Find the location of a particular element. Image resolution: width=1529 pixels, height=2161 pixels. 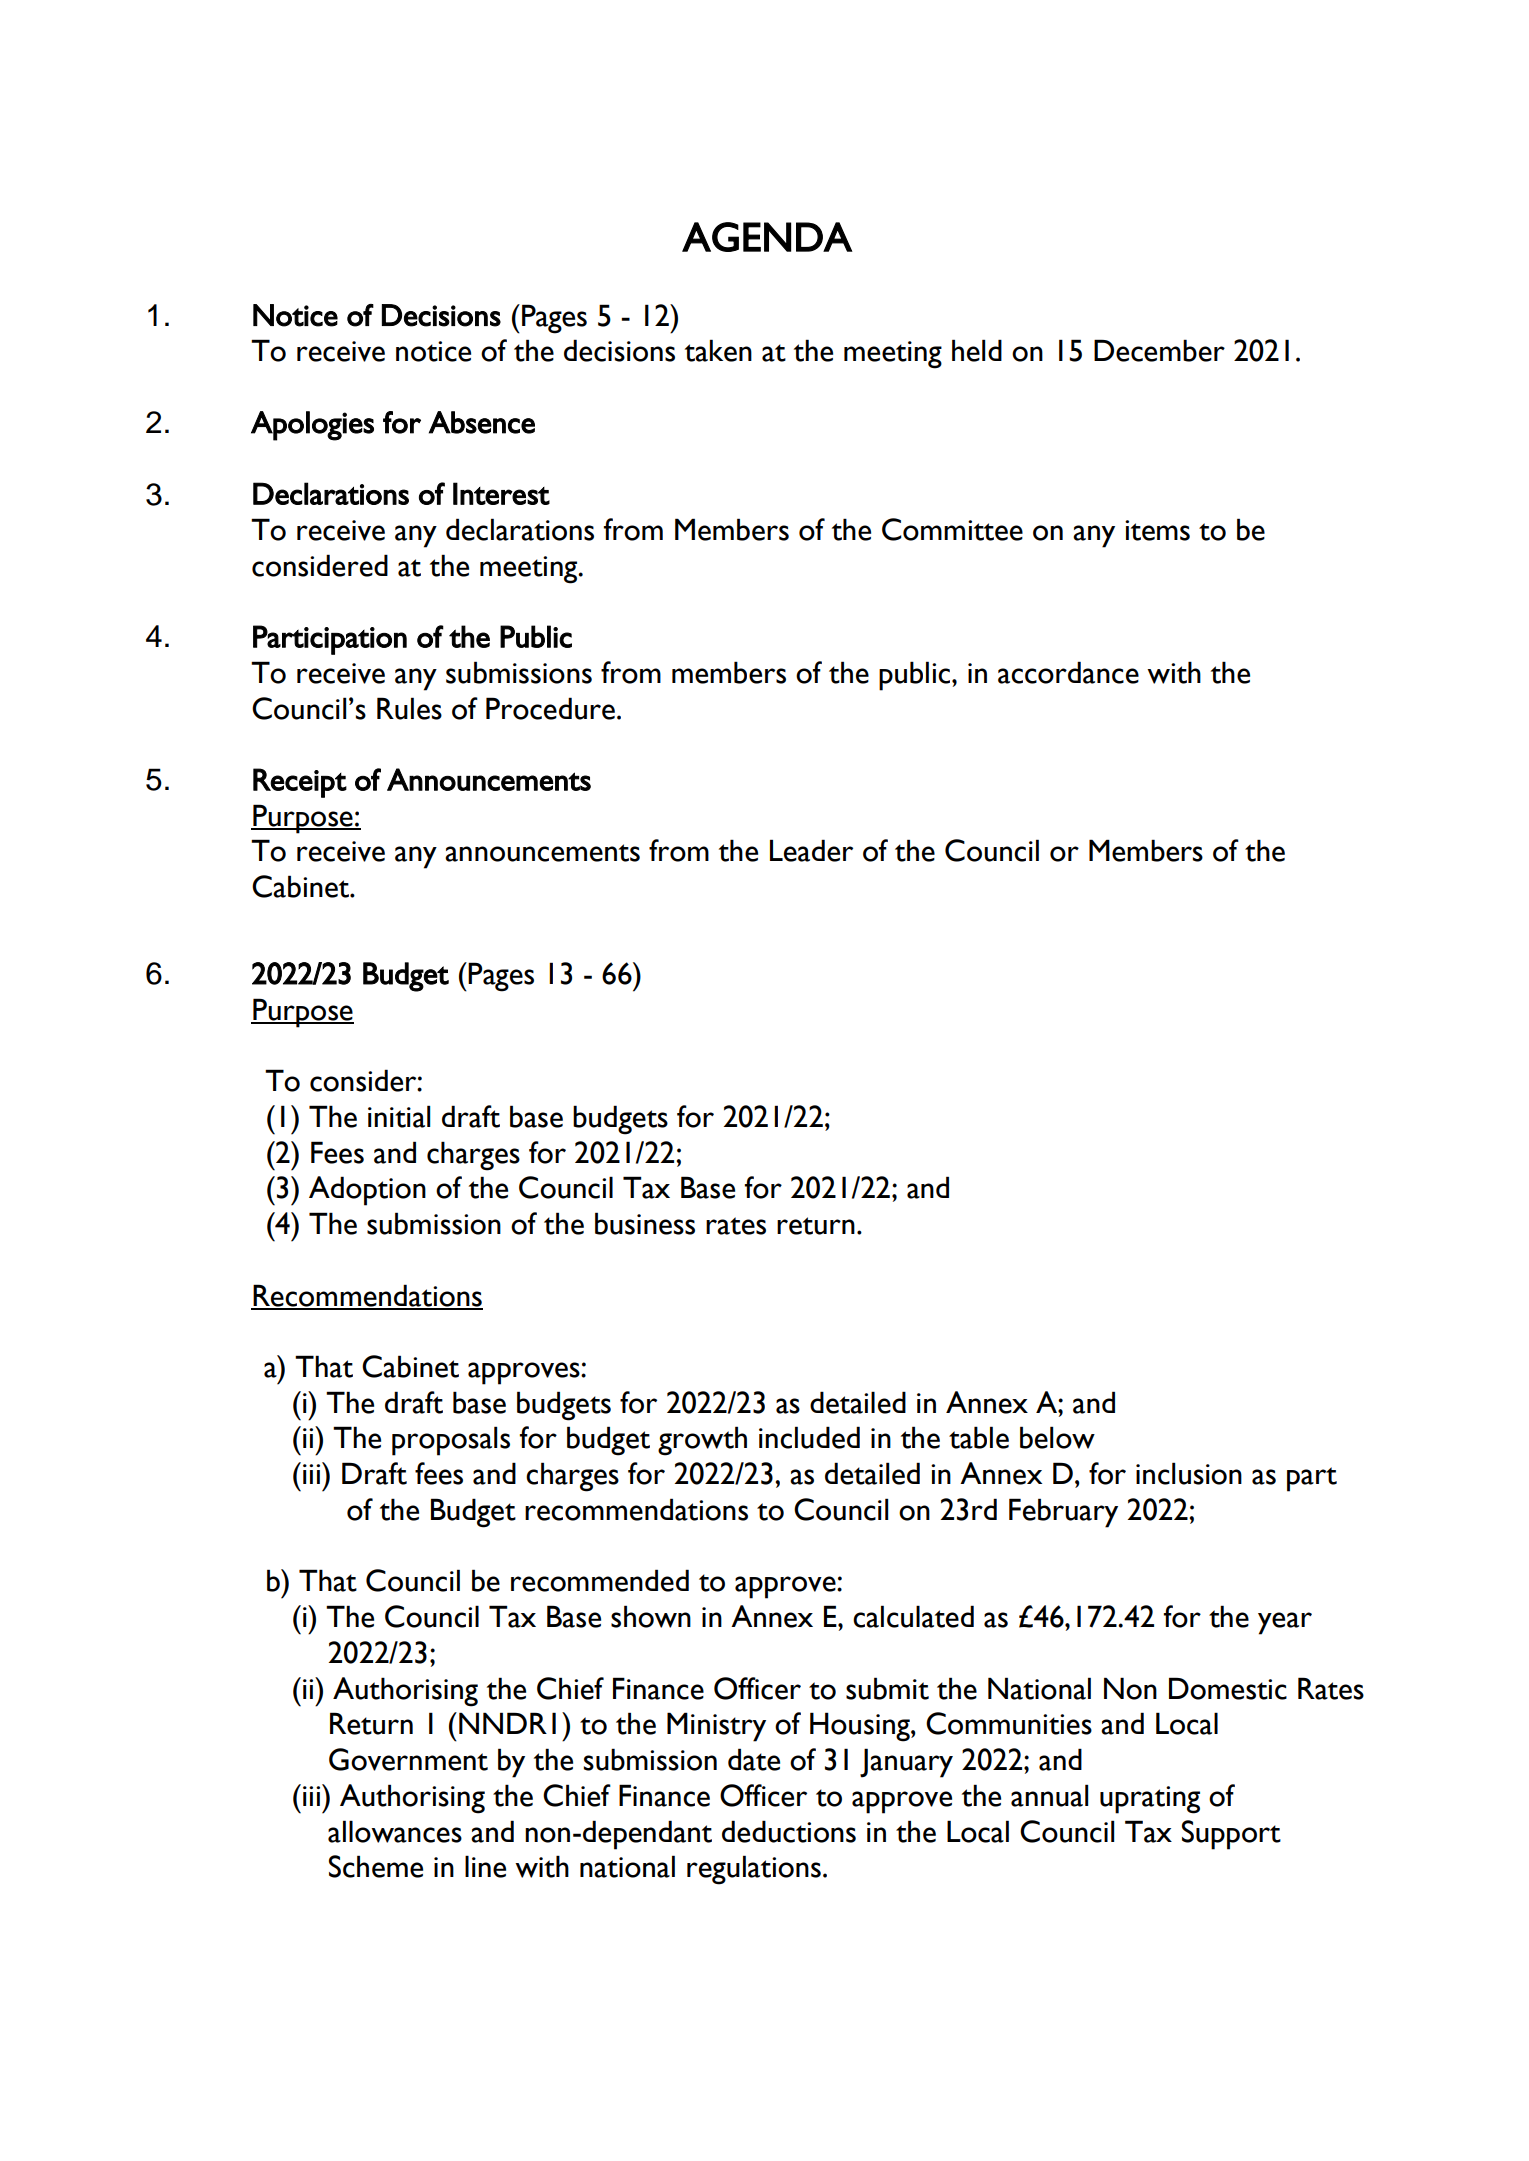

Absence is located at coordinates (482, 422).
